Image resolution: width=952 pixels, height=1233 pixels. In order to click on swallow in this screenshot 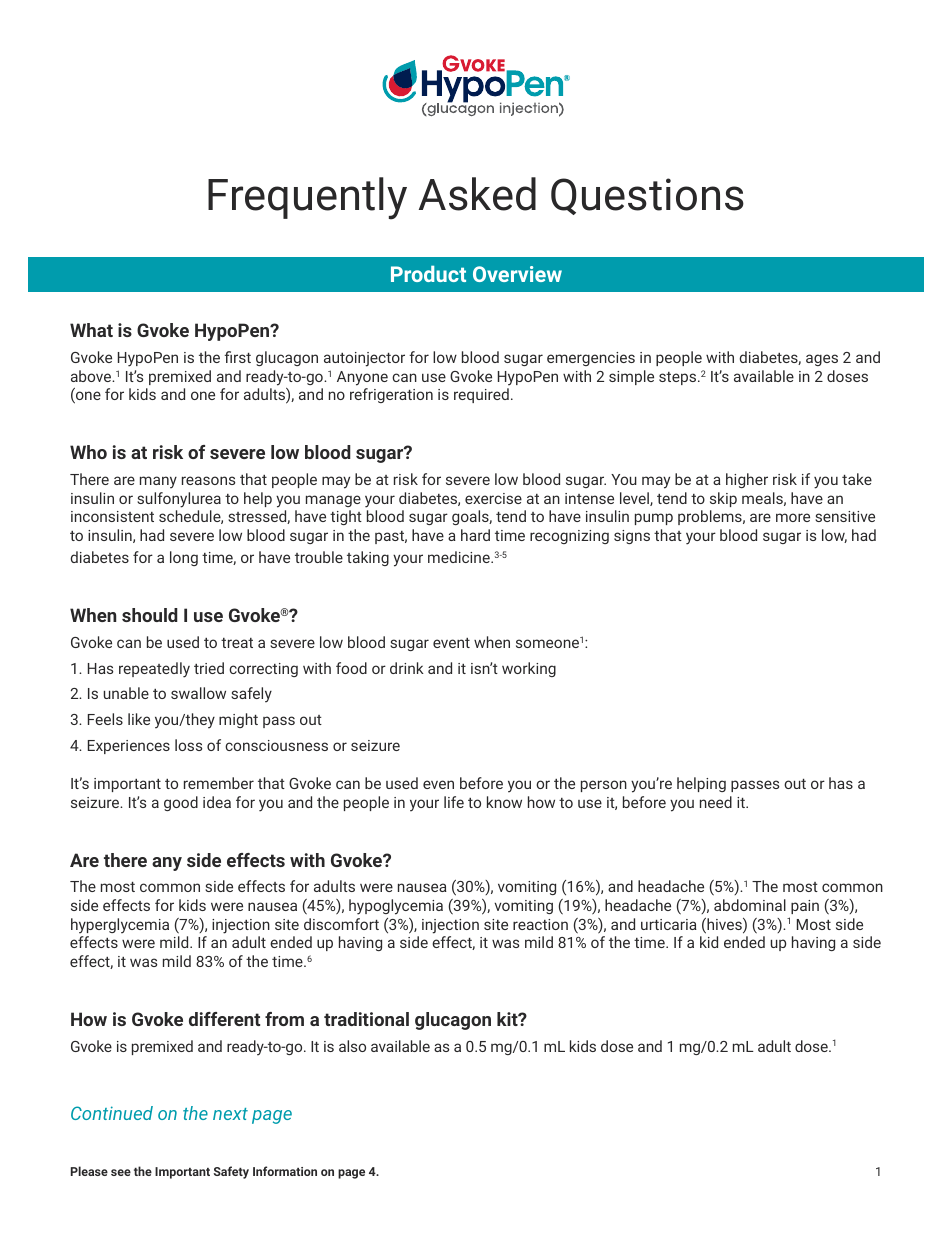, I will do `click(198, 693)`.
